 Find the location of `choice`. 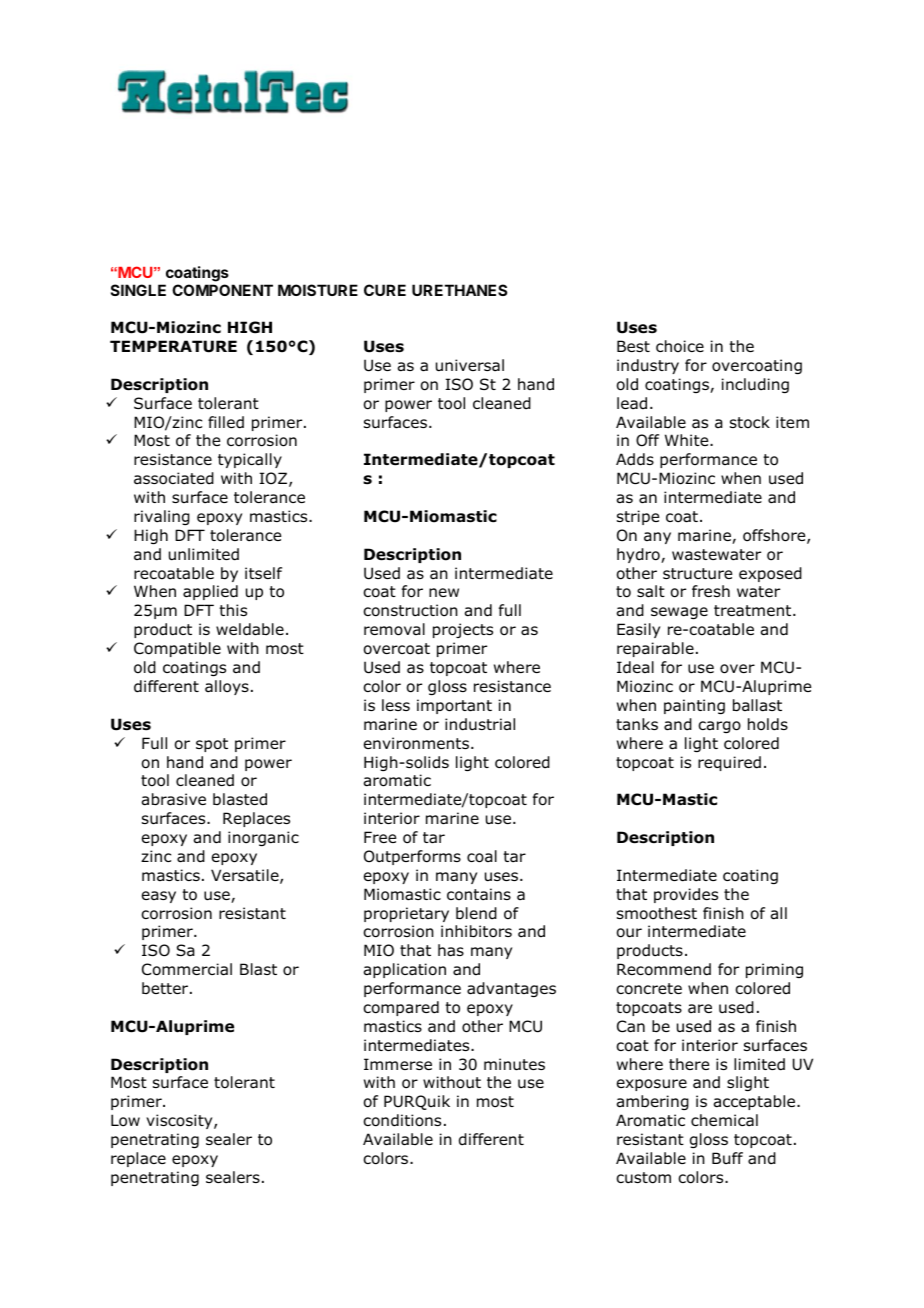

choice is located at coordinates (680, 346).
